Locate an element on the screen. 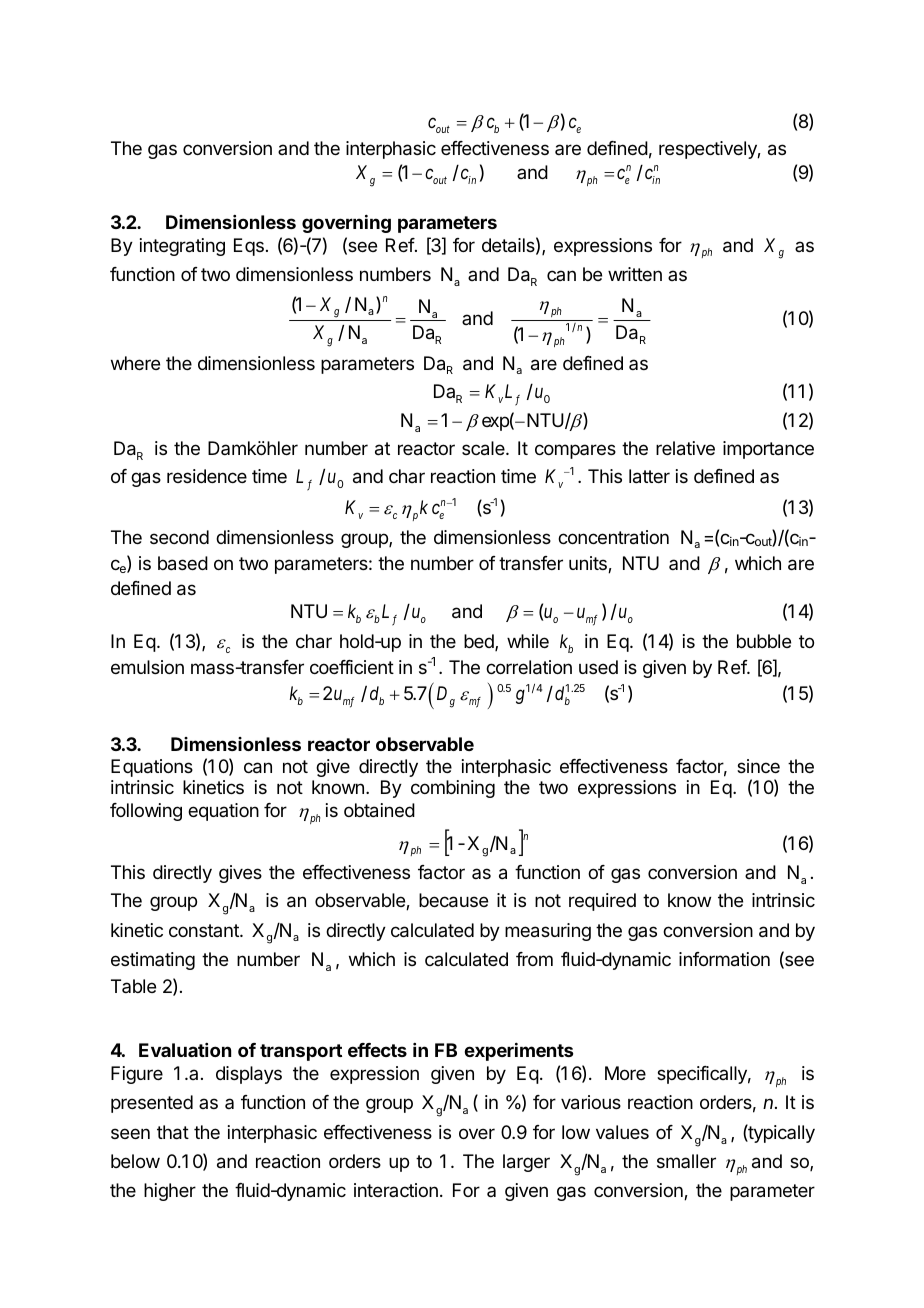  required is located at coordinates (602, 902).
